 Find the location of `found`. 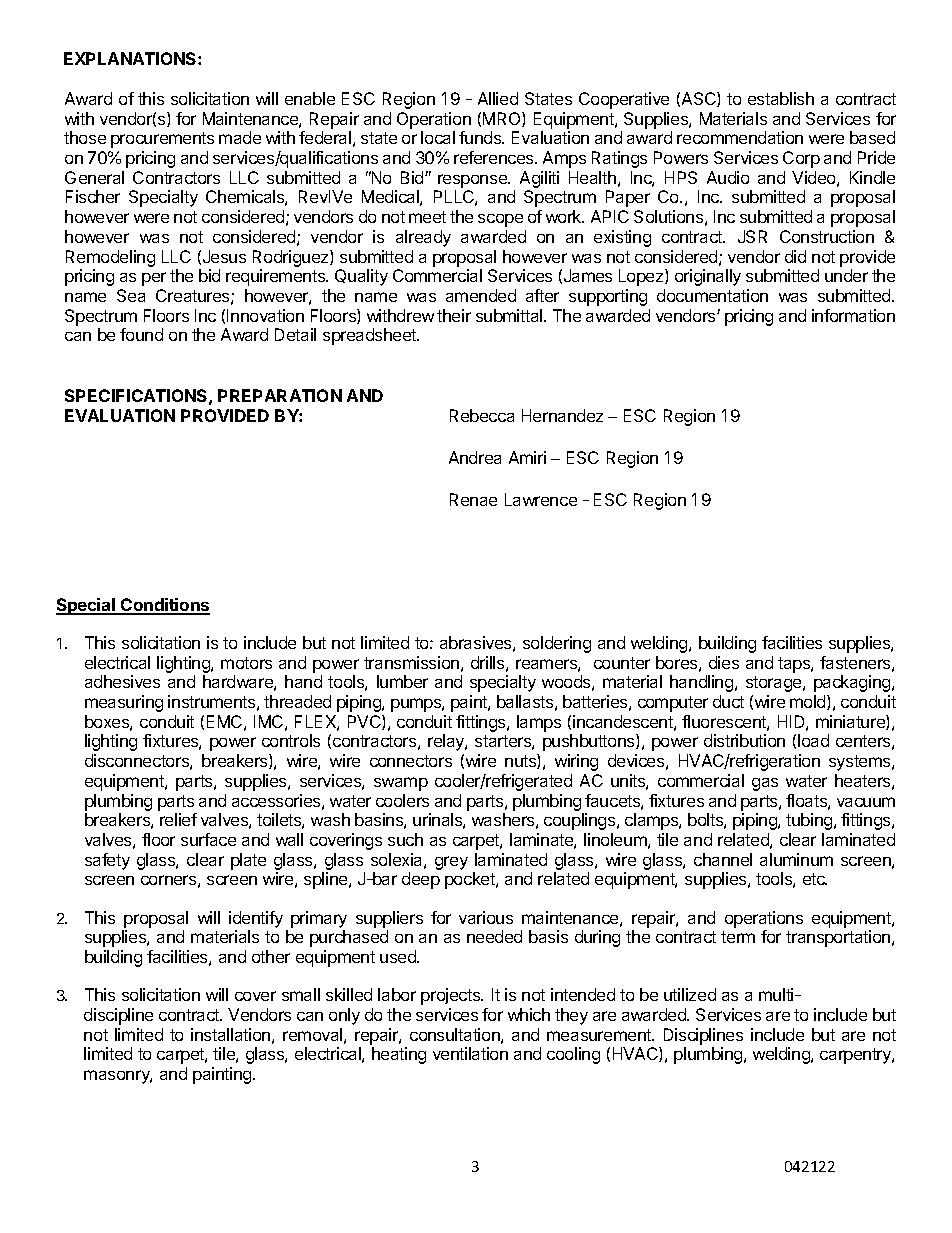

found is located at coordinates (141, 334).
